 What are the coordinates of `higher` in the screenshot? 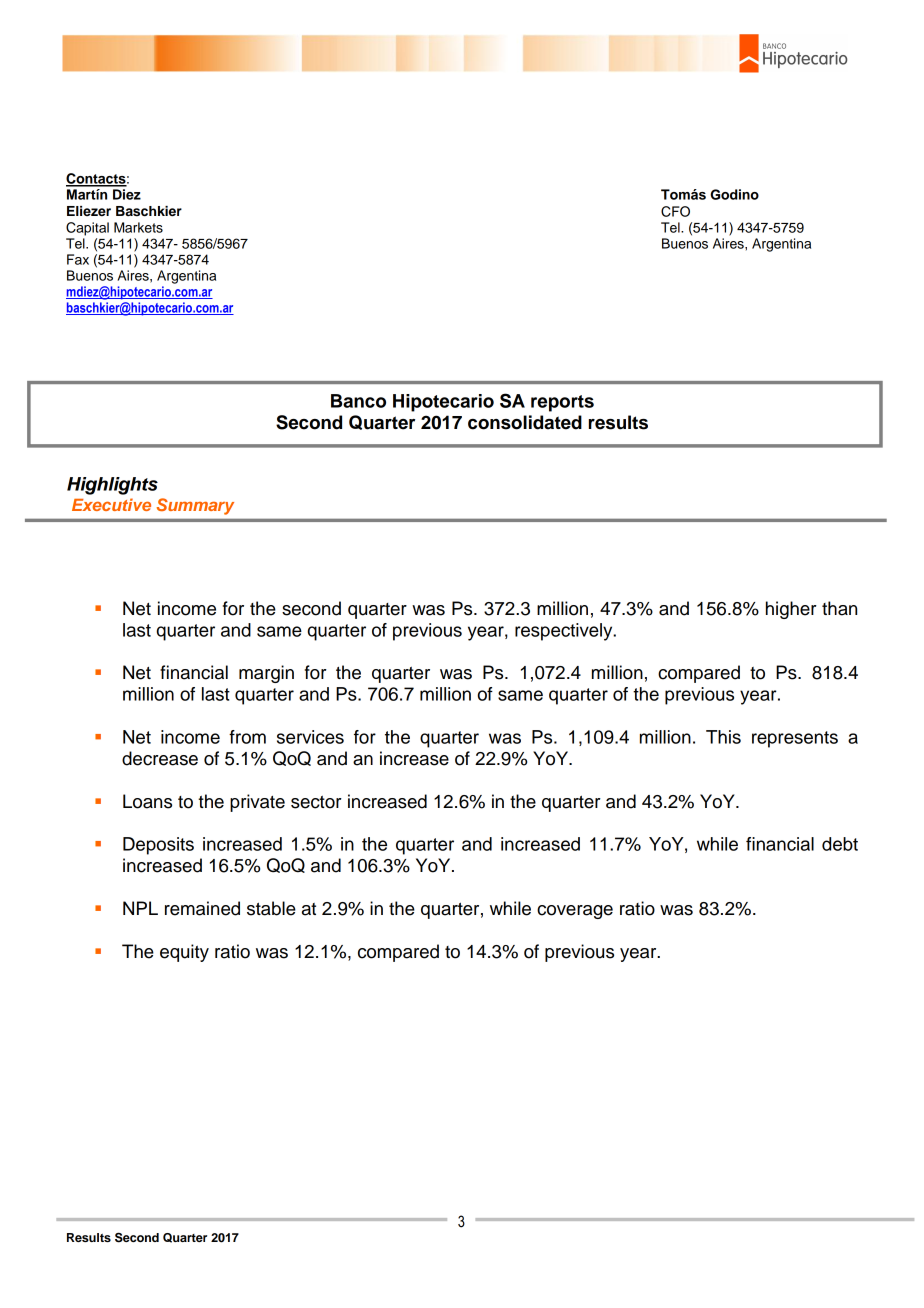 It's located at (791, 610).
